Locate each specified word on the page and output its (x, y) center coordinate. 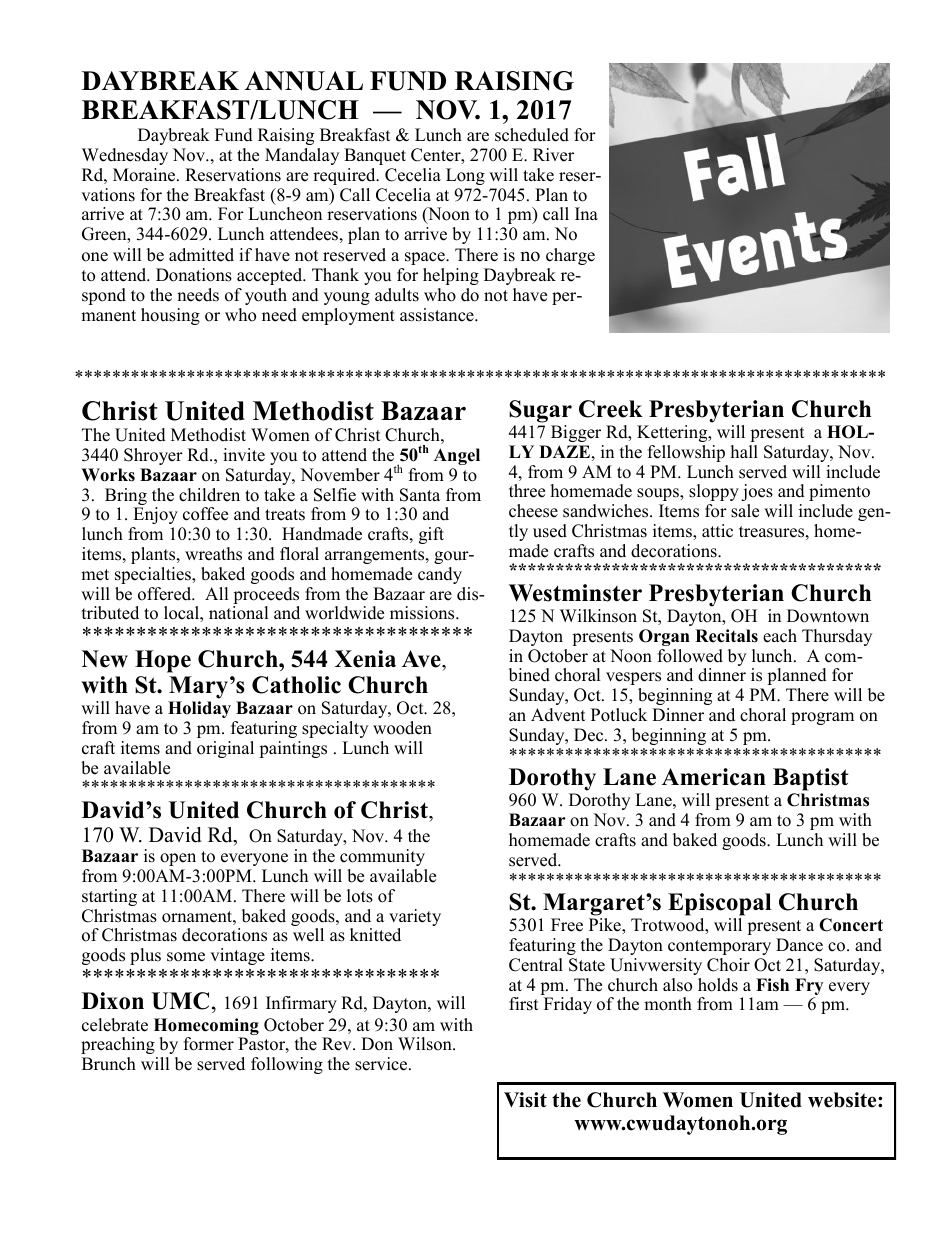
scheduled (532, 135)
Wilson (426, 1044)
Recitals (726, 636)
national (239, 613)
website (843, 1100)
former (209, 1044)
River (553, 155)
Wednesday (125, 156)
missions (423, 613)
